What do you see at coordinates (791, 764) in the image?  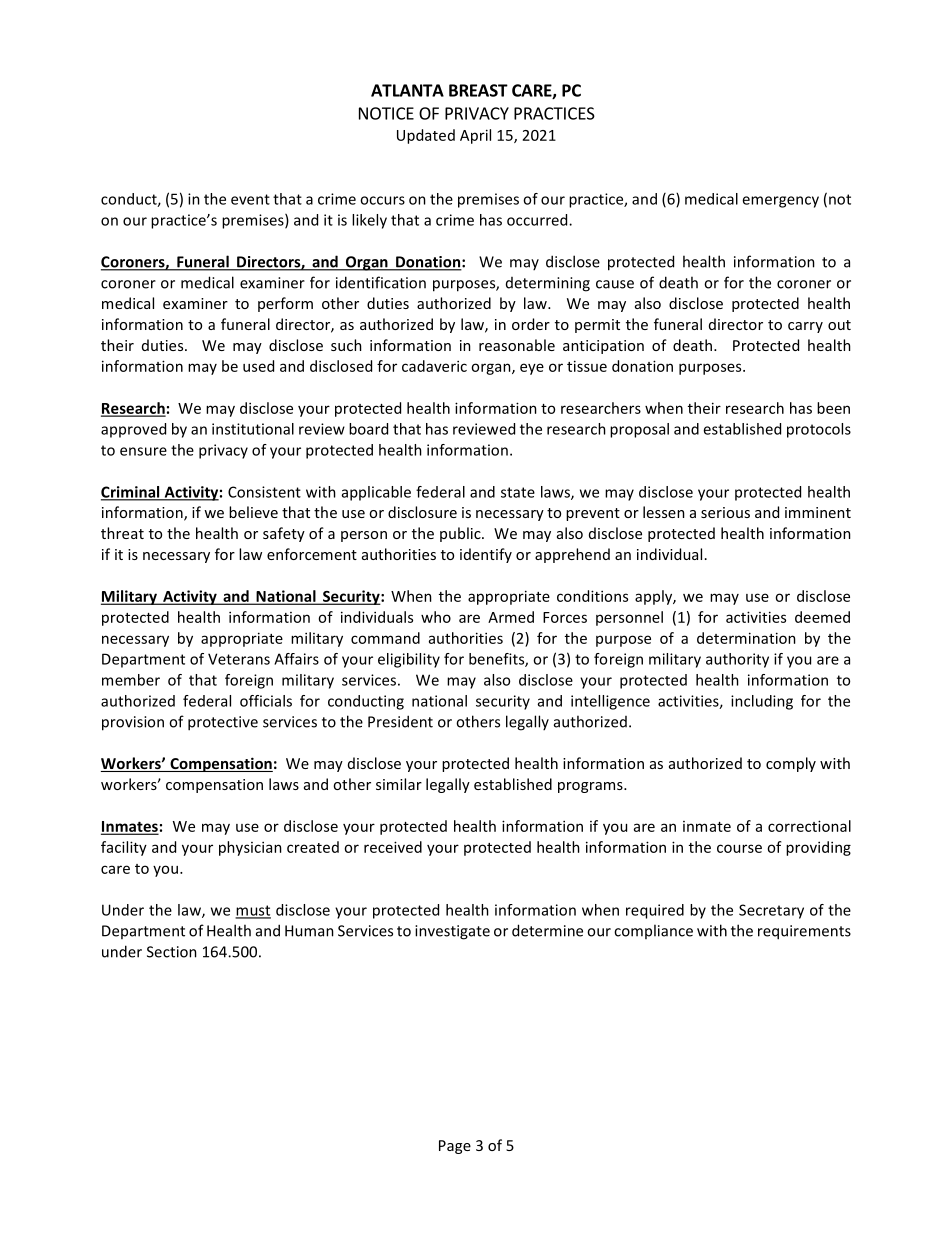 I see `comply` at bounding box center [791, 764].
